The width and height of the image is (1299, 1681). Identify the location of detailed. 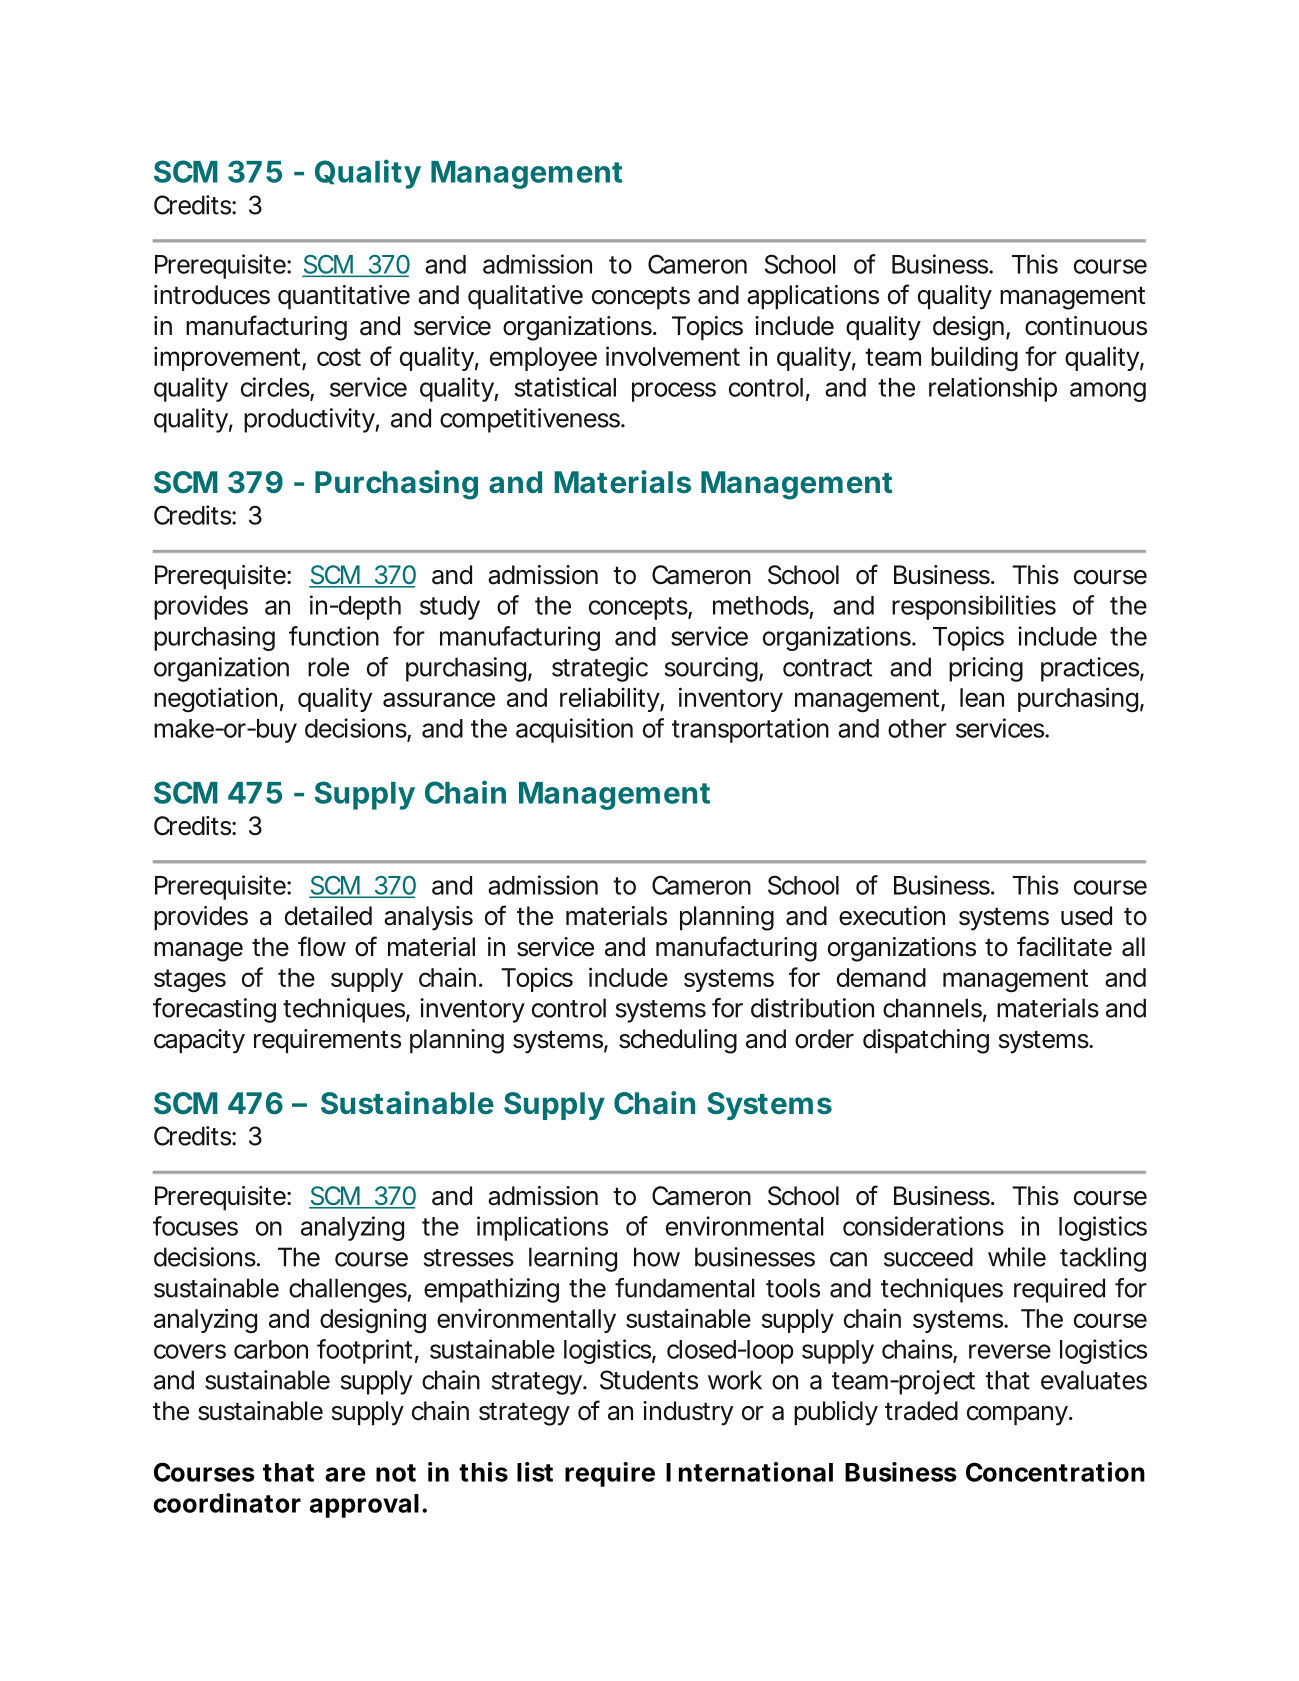
(328, 916).
